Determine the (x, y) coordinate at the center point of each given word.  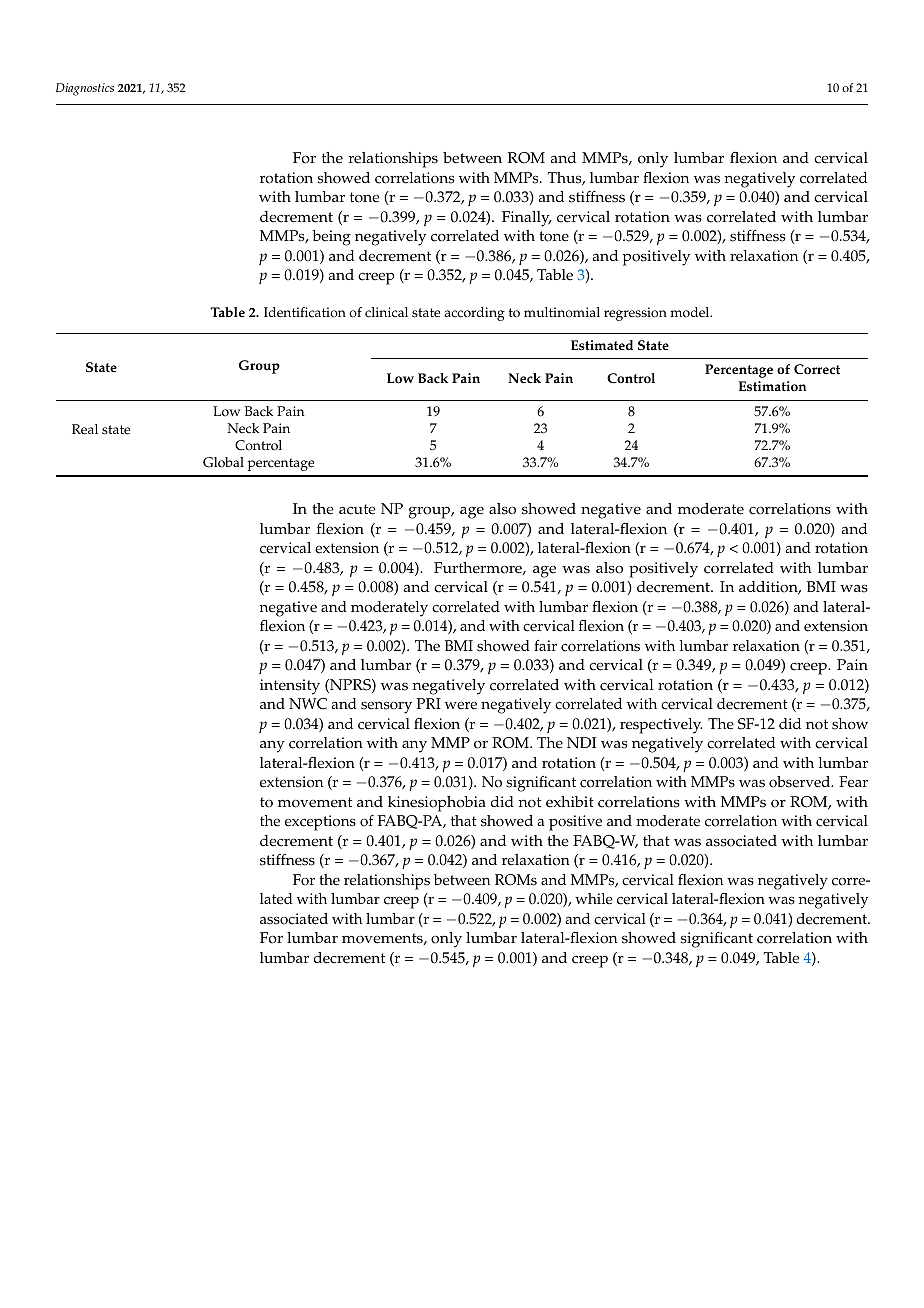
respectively (661, 726)
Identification (305, 312)
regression (635, 314)
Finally (527, 219)
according (474, 314)
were (461, 706)
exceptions (320, 823)
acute (357, 509)
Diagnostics (85, 89)
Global (223, 462)
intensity (290, 687)
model (691, 312)
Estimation (772, 386)
